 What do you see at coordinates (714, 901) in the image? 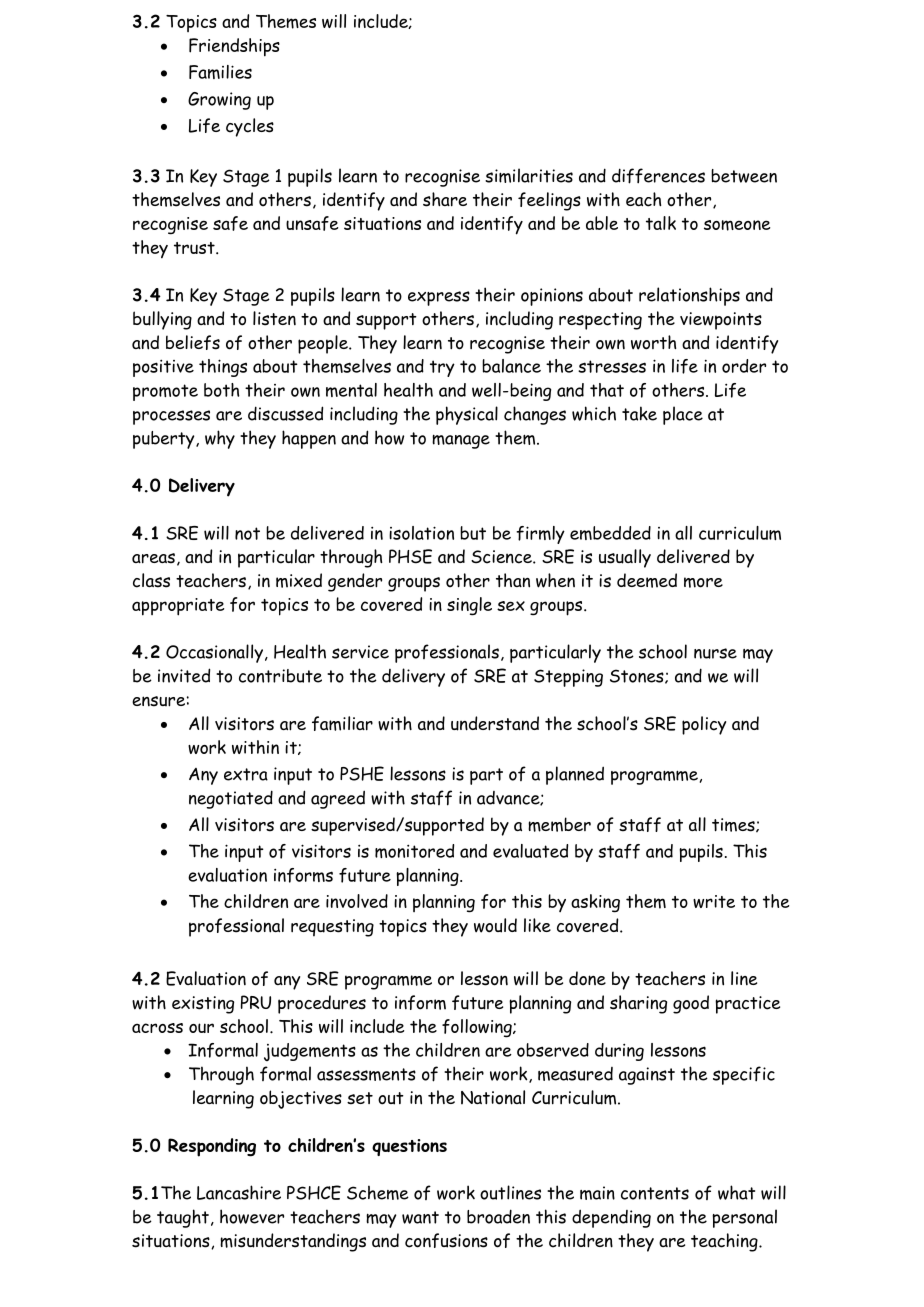
I see `write` at bounding box center [714, 901].
